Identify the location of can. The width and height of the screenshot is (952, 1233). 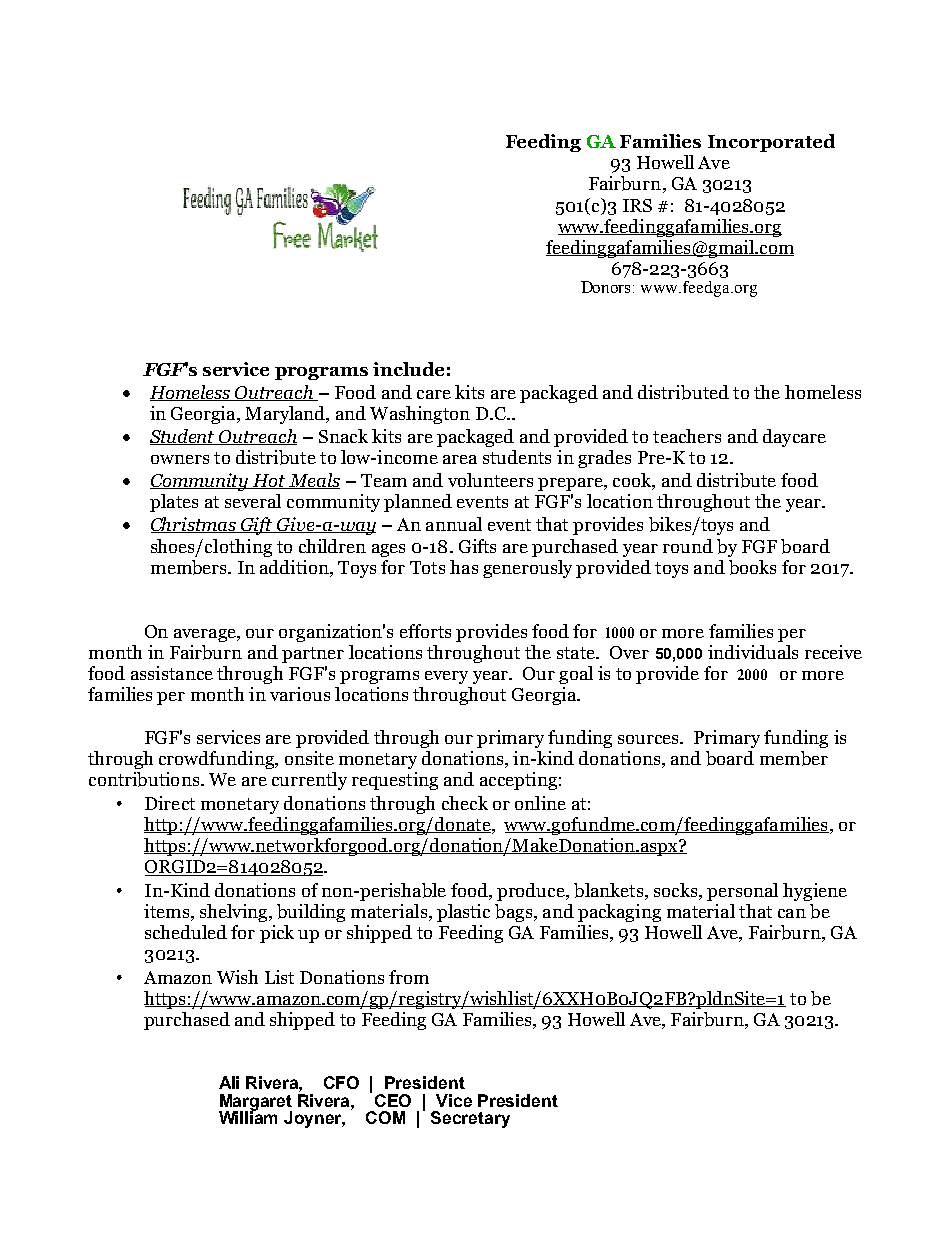
(792, 913).
